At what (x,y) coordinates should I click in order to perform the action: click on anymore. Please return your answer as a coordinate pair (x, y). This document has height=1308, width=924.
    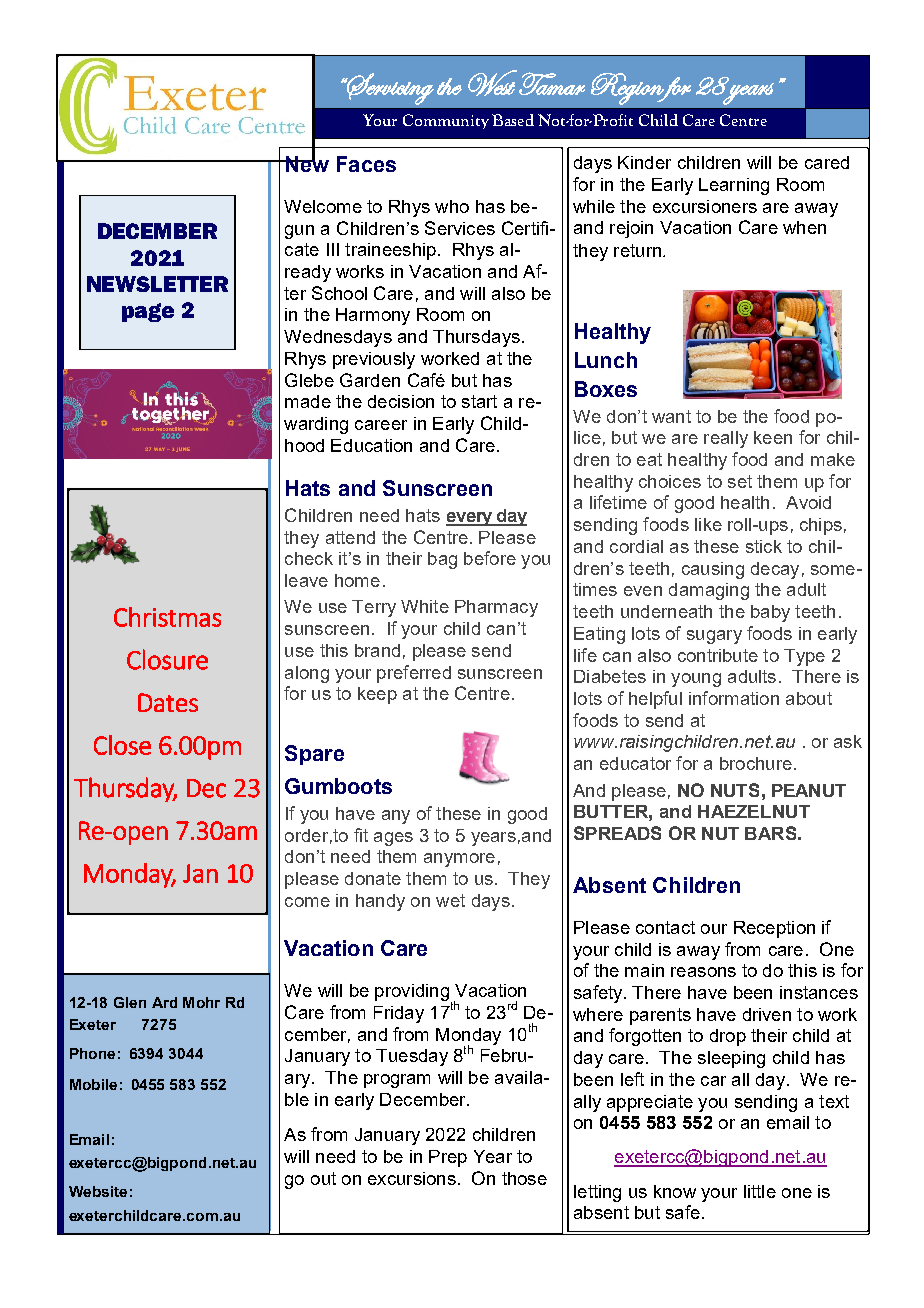
    Looking at the image, I should click on (459, 860).
